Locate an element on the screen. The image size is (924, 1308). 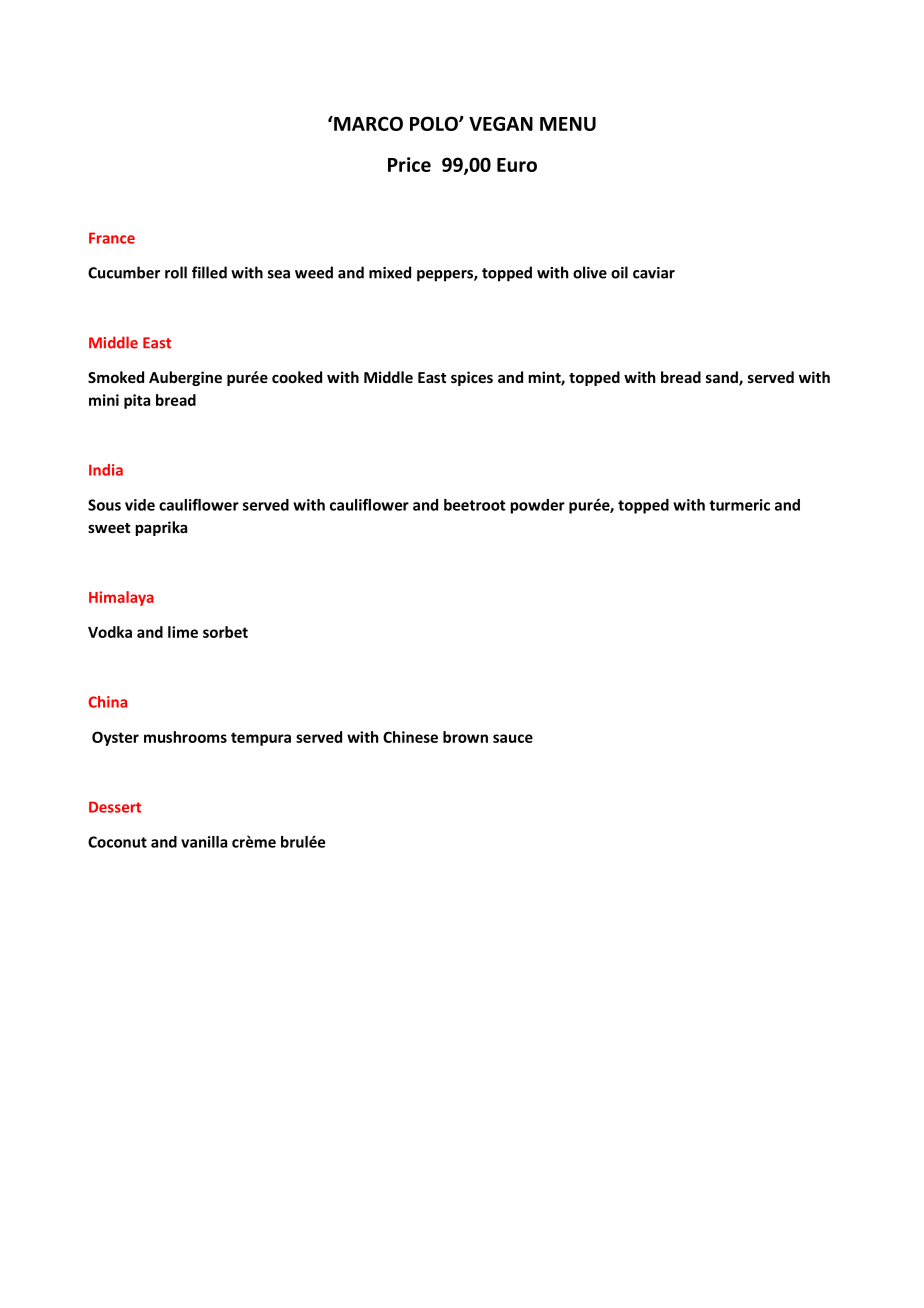
paprika is located at coordinates (161, 528).
